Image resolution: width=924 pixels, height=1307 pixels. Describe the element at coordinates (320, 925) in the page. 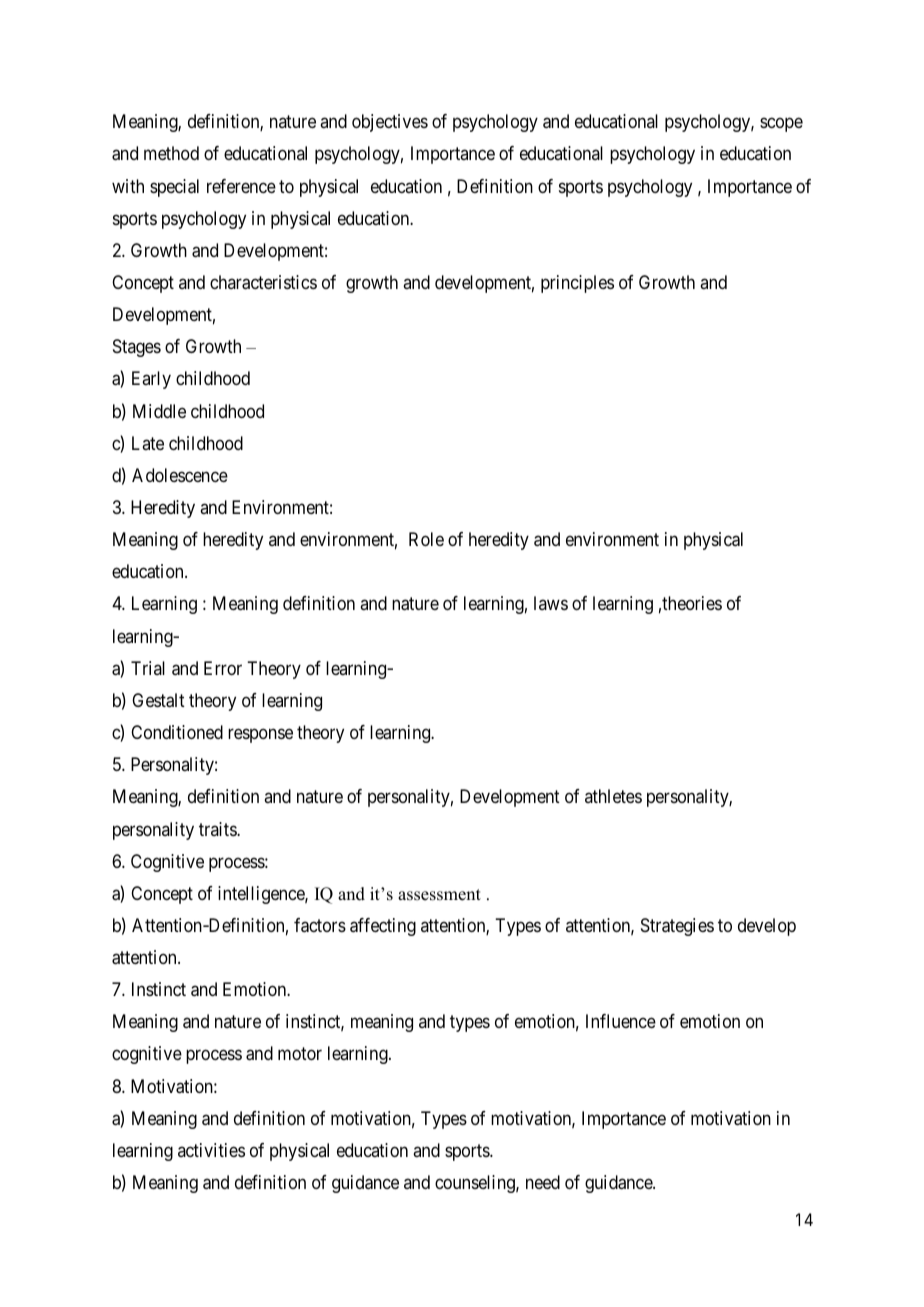

I see `factors` at that location.
